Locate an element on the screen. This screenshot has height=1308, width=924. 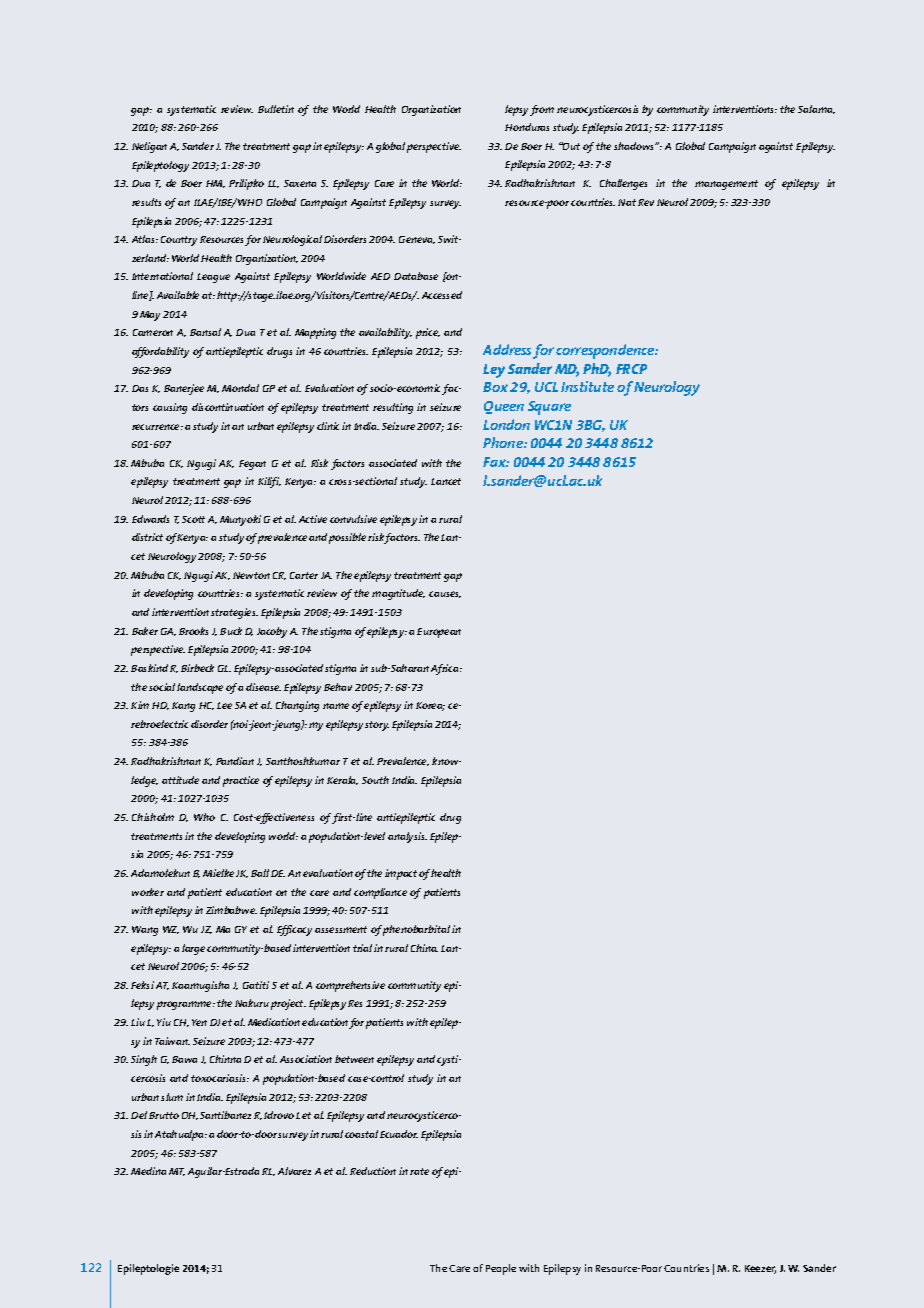
management is located at coordinates (726, 185).
